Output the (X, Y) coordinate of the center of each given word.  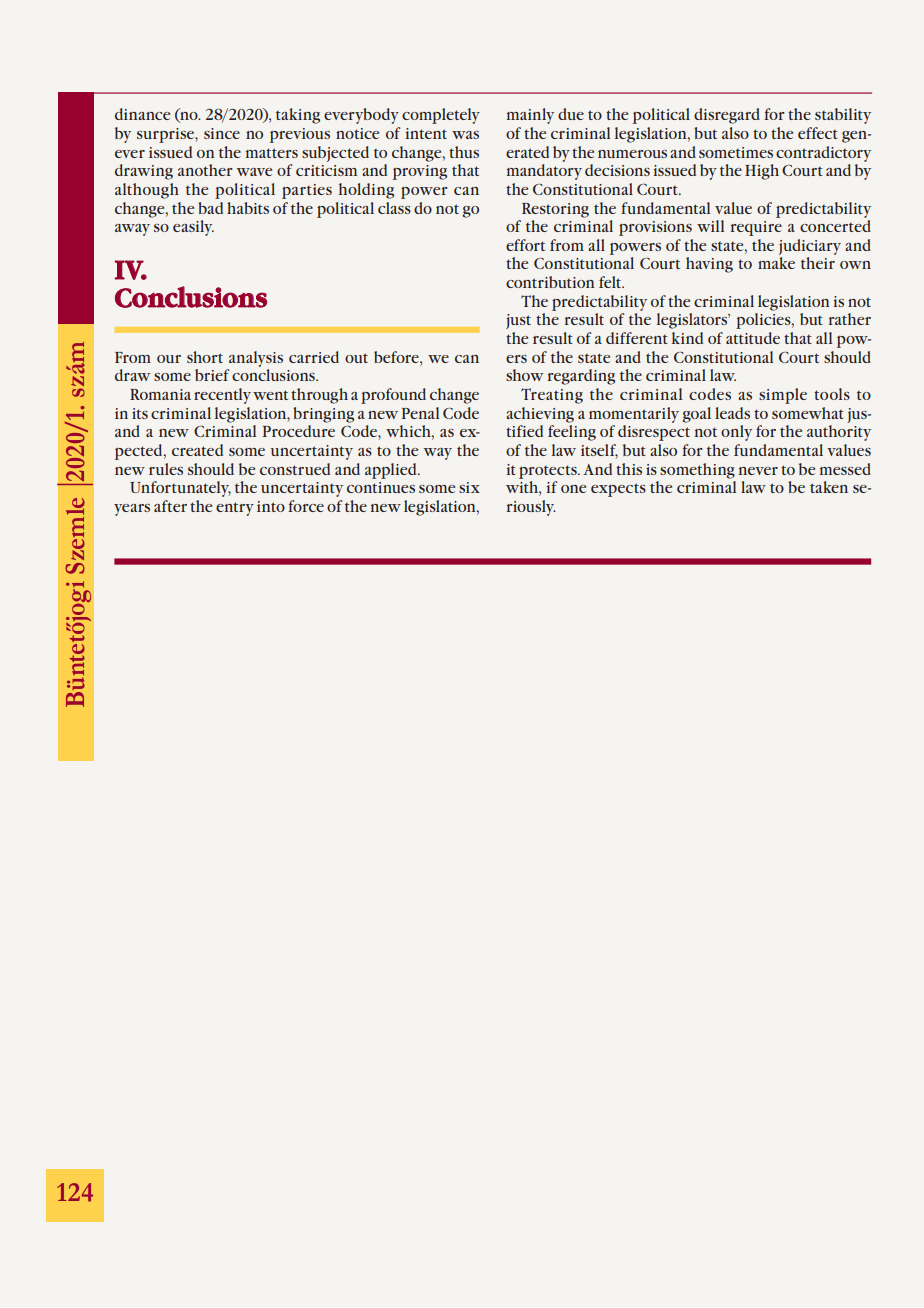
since (222, 133)
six (469, 487)
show (524, 375)
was (465, 135)
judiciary (810, 247)
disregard (727, 116)
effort (525, 245)
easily (193, 228)
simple (783, 396)
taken (829, 487)
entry (235, 509)
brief (212, 375)
